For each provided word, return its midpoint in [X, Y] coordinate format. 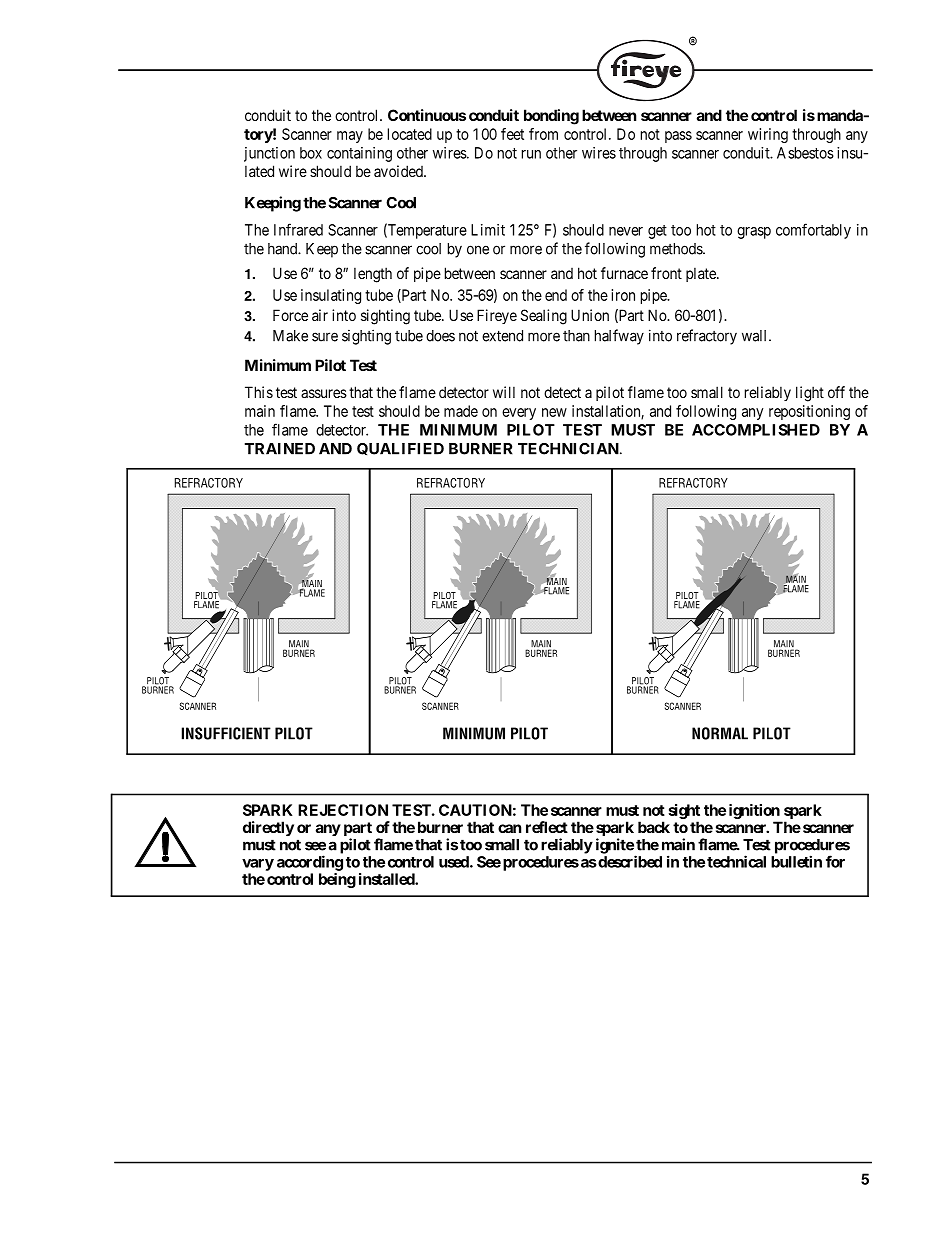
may [350, 137]
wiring [768, 135]
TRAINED [280, 449]
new [554, 412]
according [310, 863]
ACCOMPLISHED [756, 430]
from [543, 134]
